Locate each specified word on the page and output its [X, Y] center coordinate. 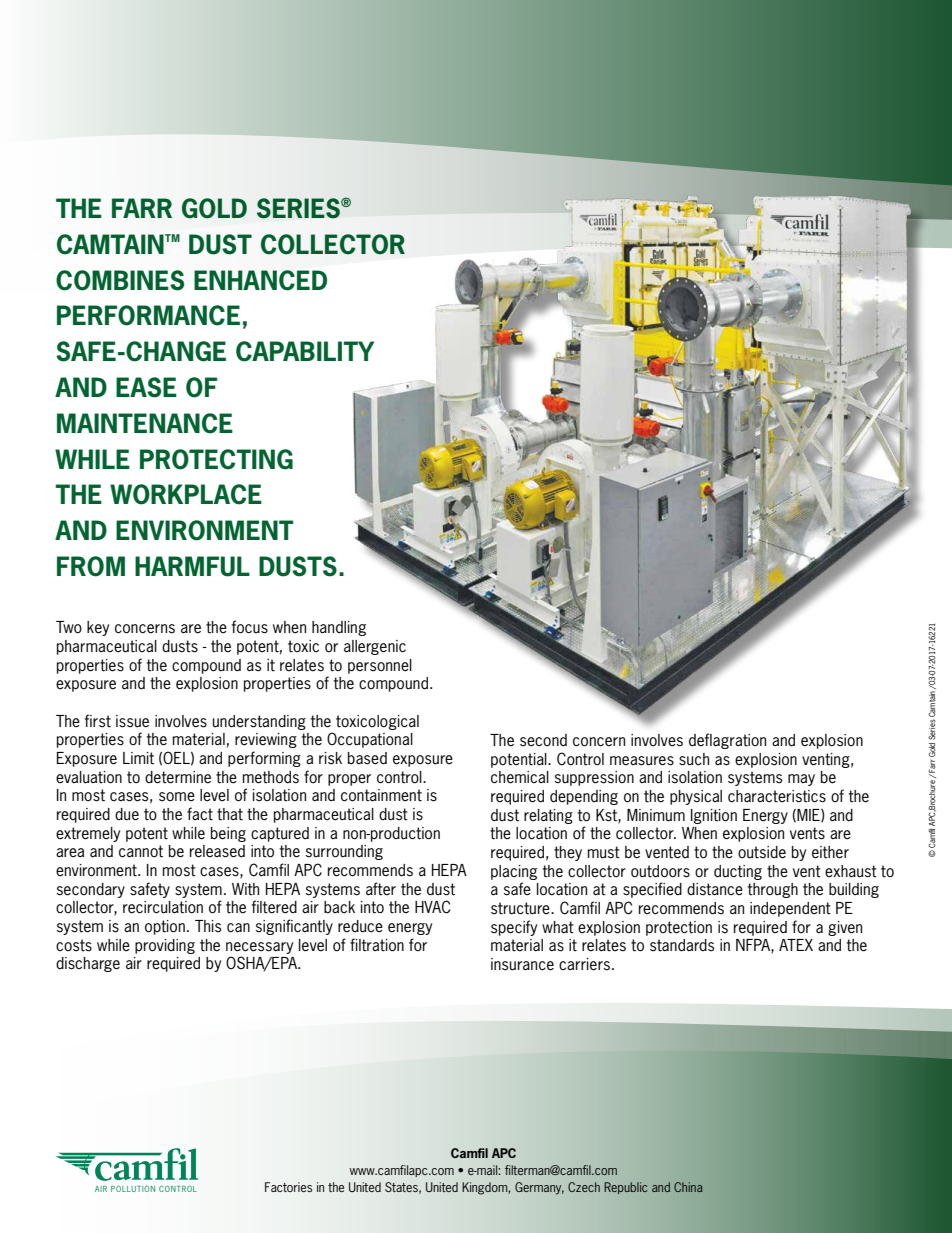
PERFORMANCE [148, 315]
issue [132, 721]
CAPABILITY [305, 351]
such [694, 759]
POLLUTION [133, 1189]
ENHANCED [260, 280]
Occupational [370, 740]
